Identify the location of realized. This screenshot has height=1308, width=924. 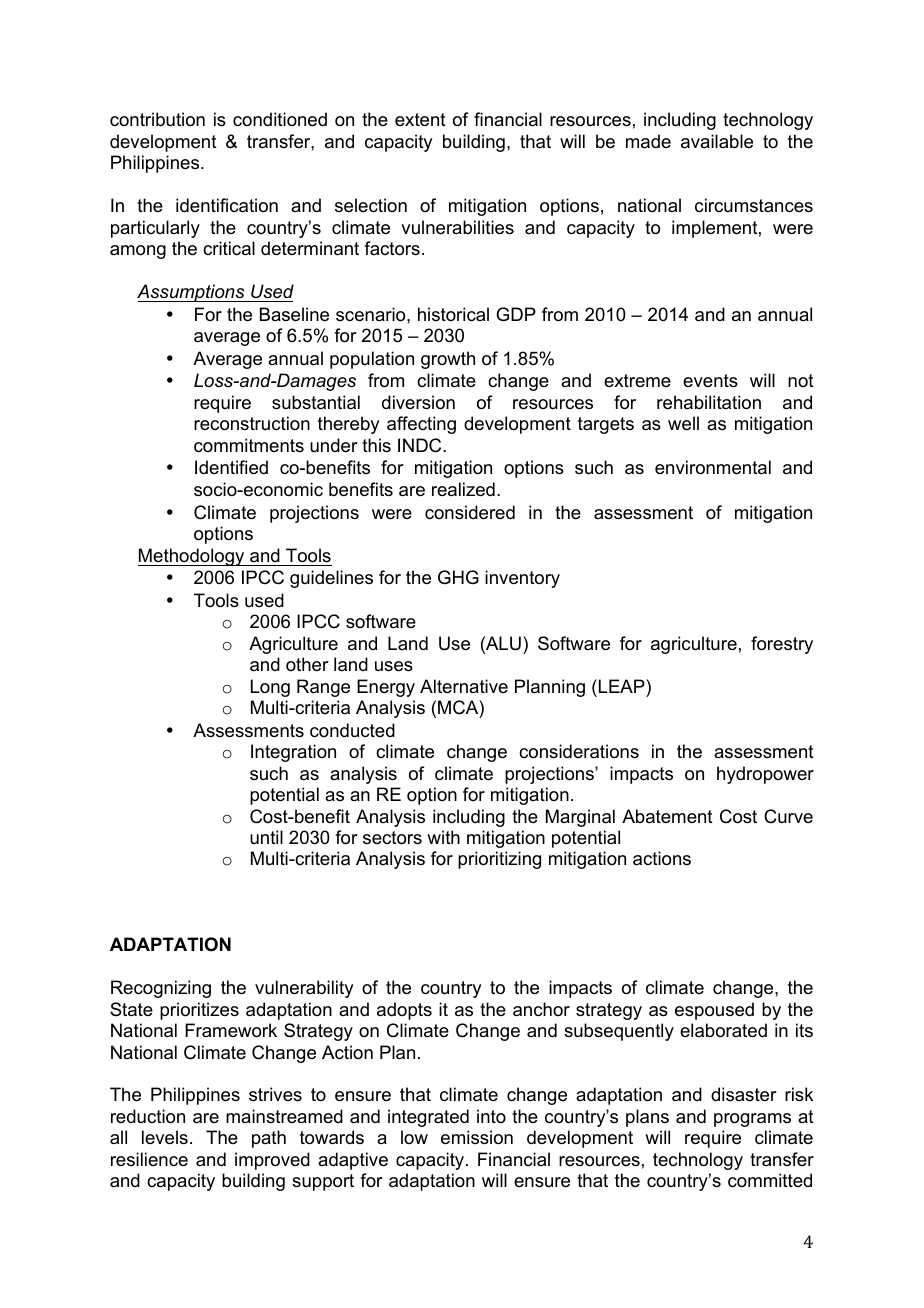
(463, 489).
